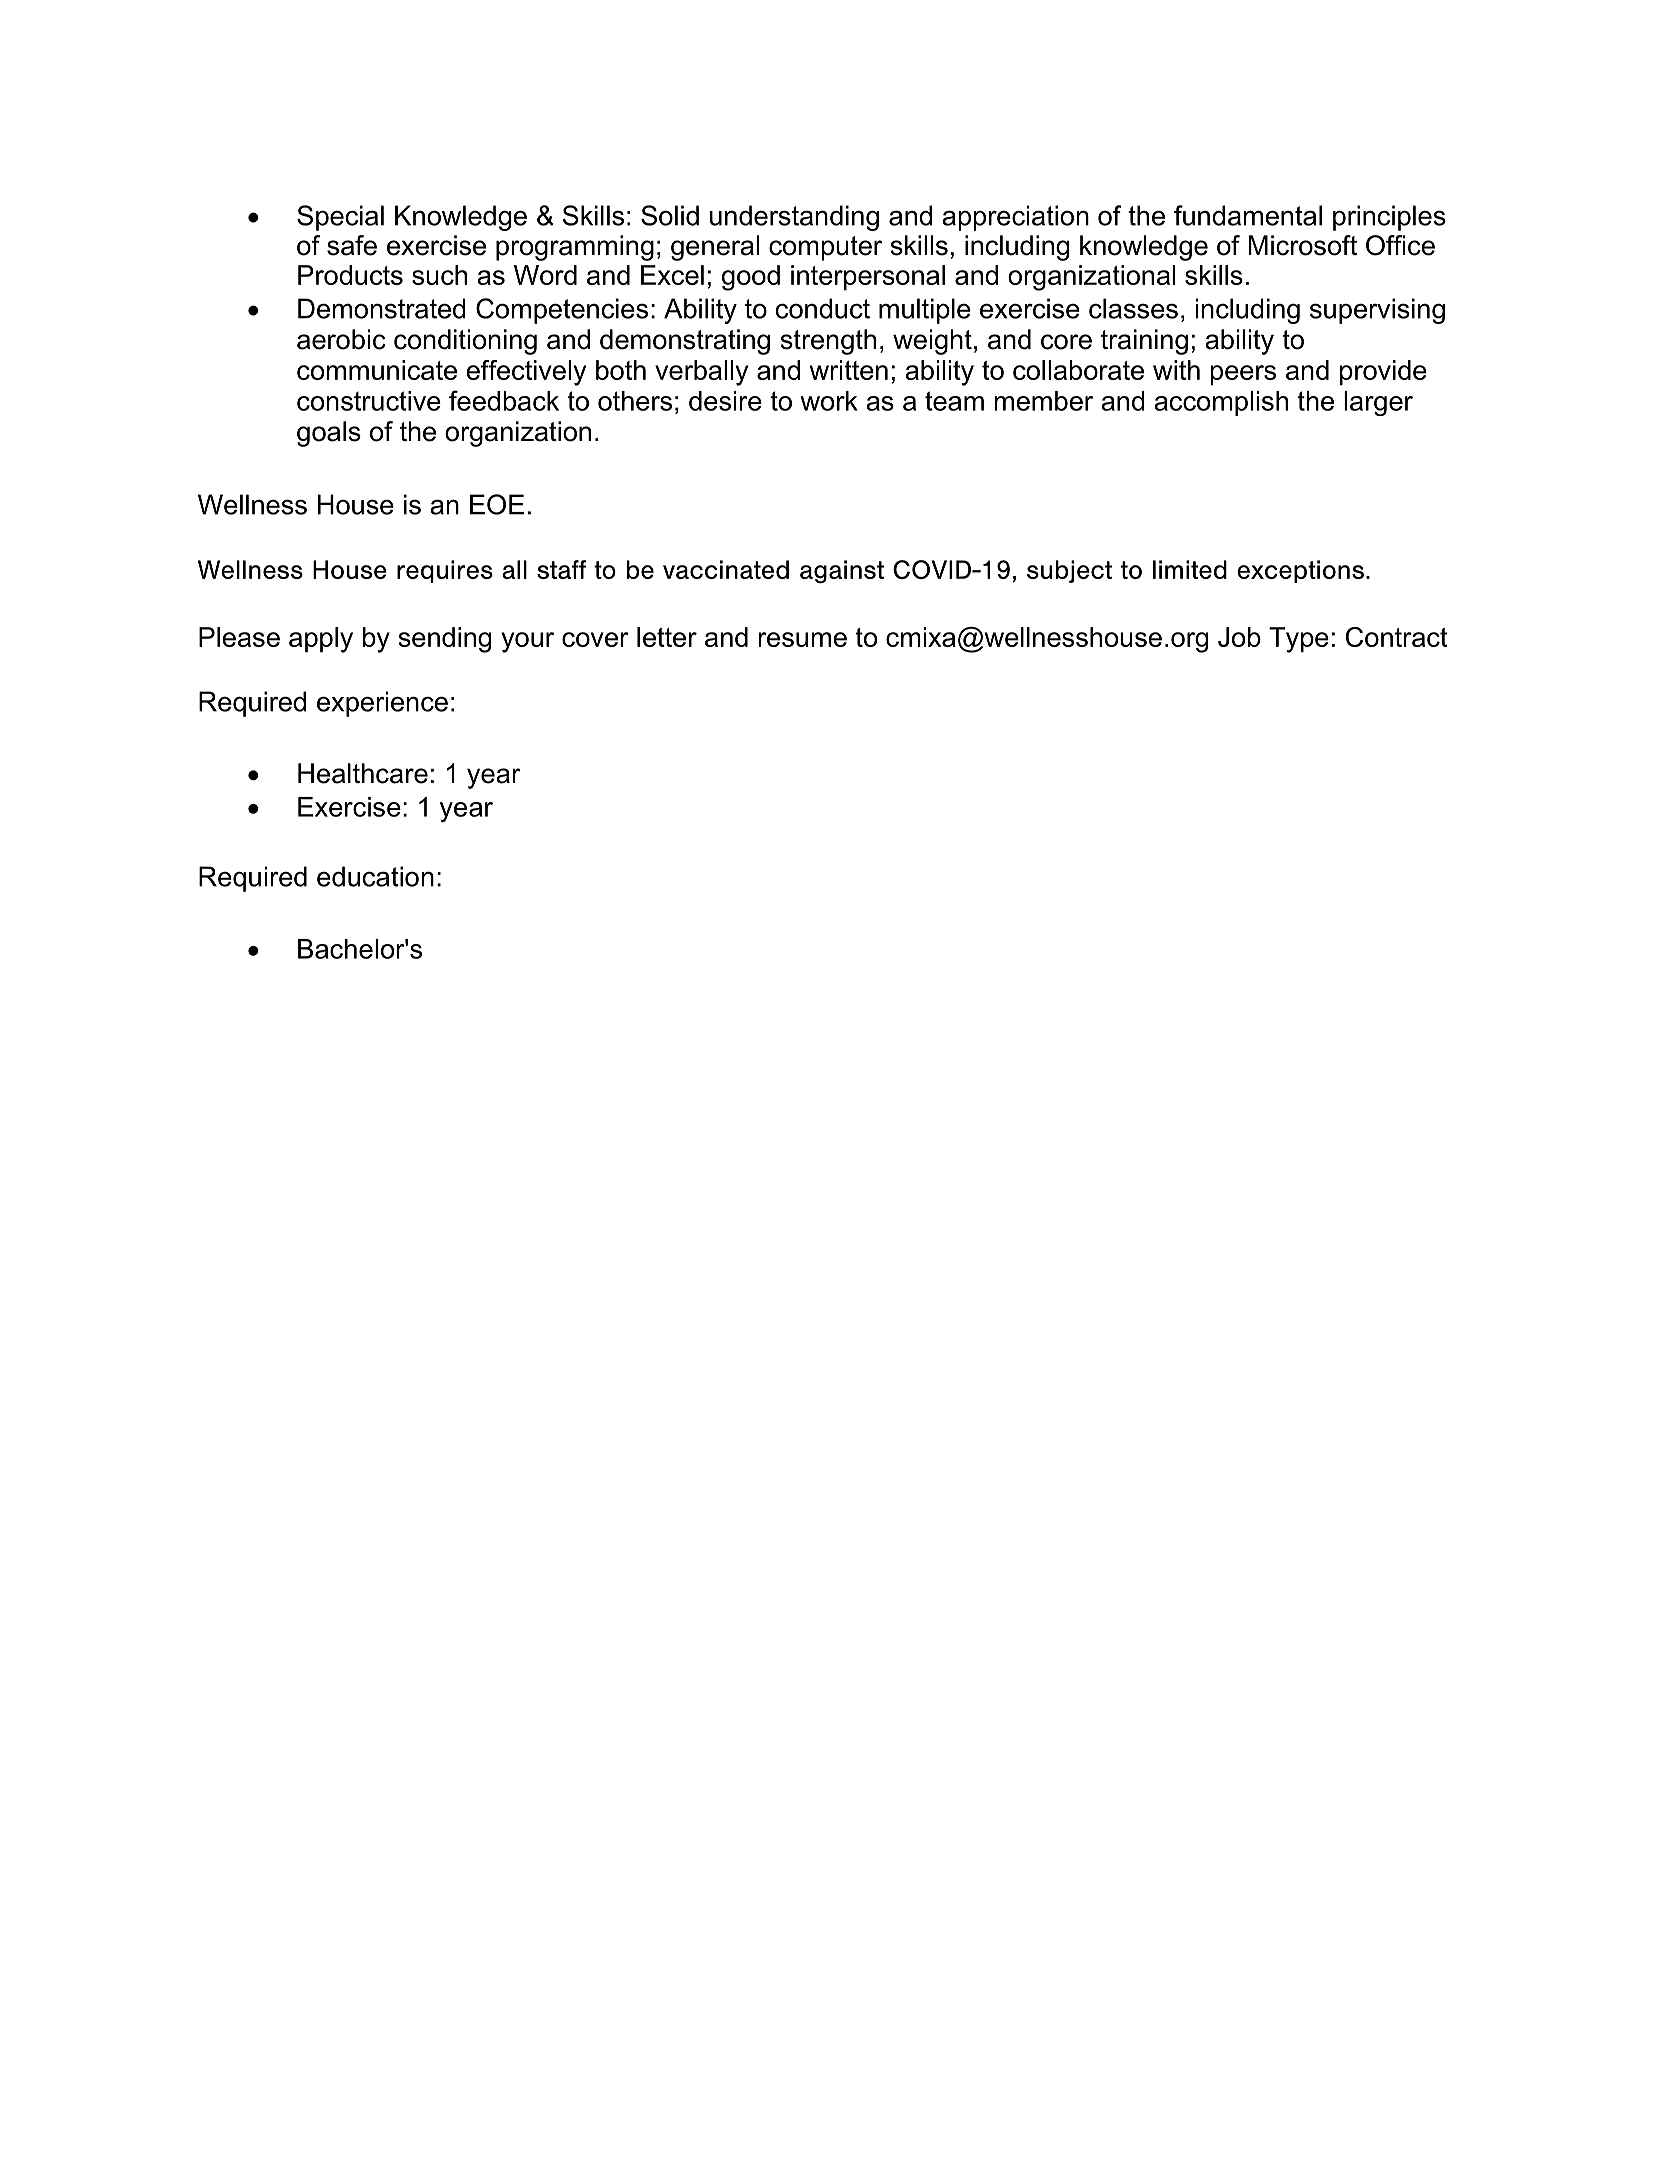 Image resolution: width=1679 pixels, height=2173 pixels. Describe the element at coordinates (445, 571) in the page. I see `requires` at that location.
